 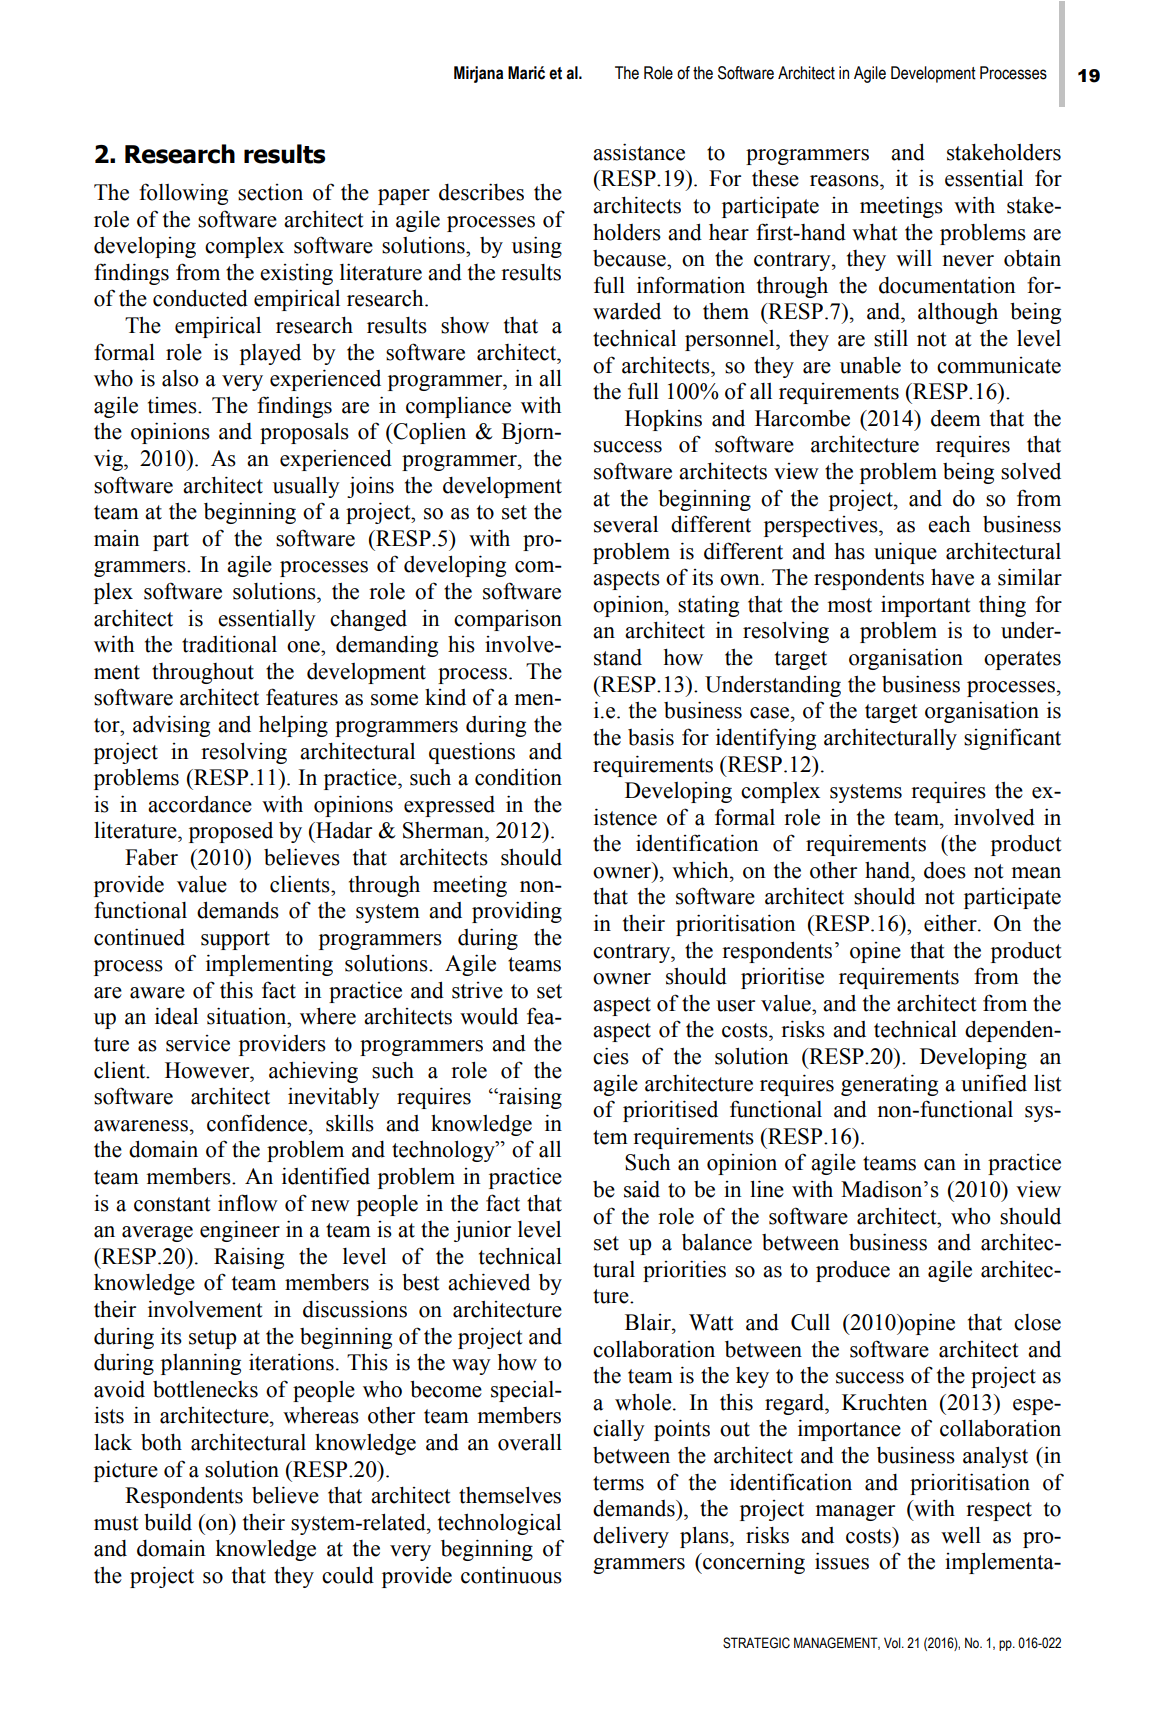 I want to click on providing, so click(x=517, y=912).
